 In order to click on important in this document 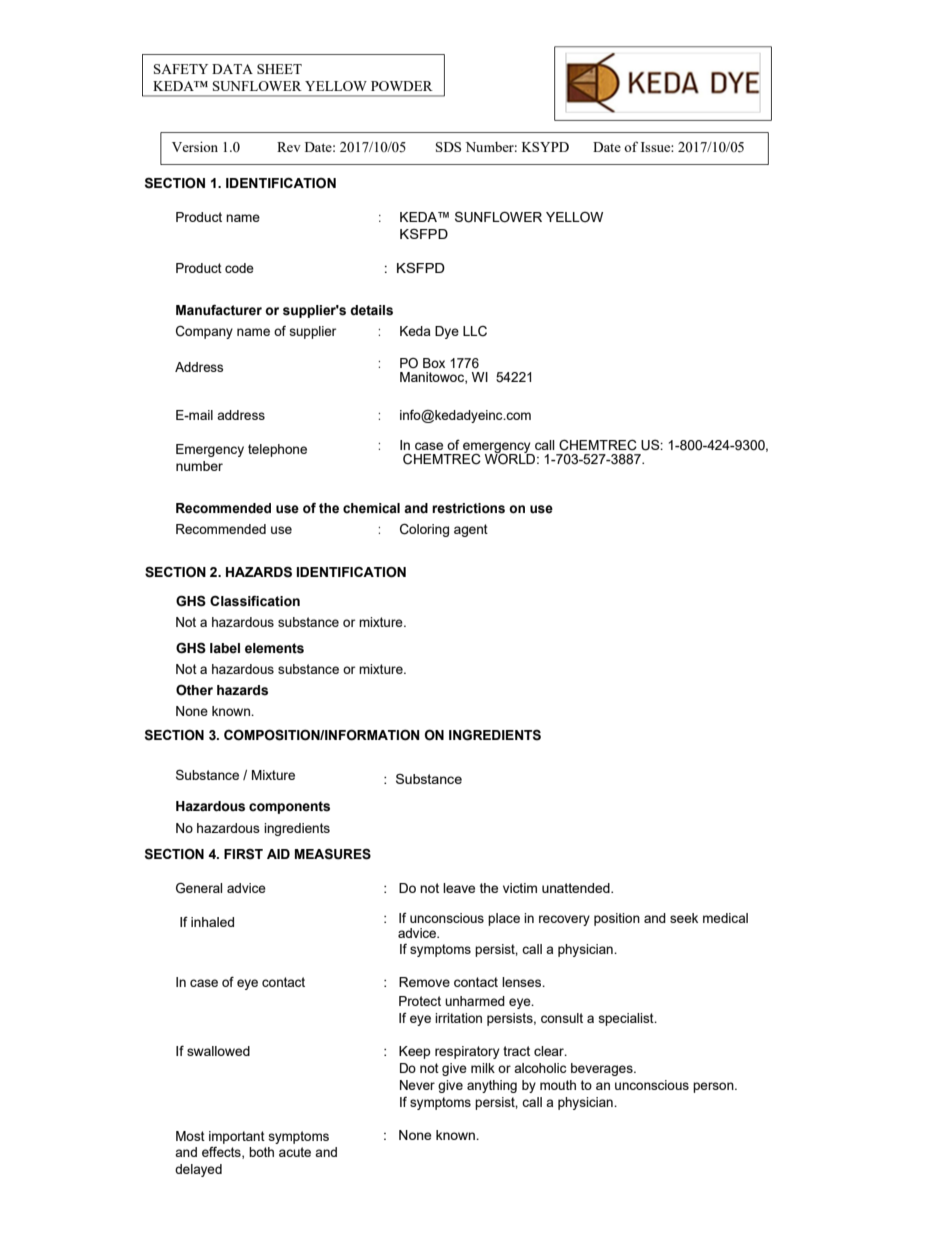, I will do `click(237, 1137)`.
